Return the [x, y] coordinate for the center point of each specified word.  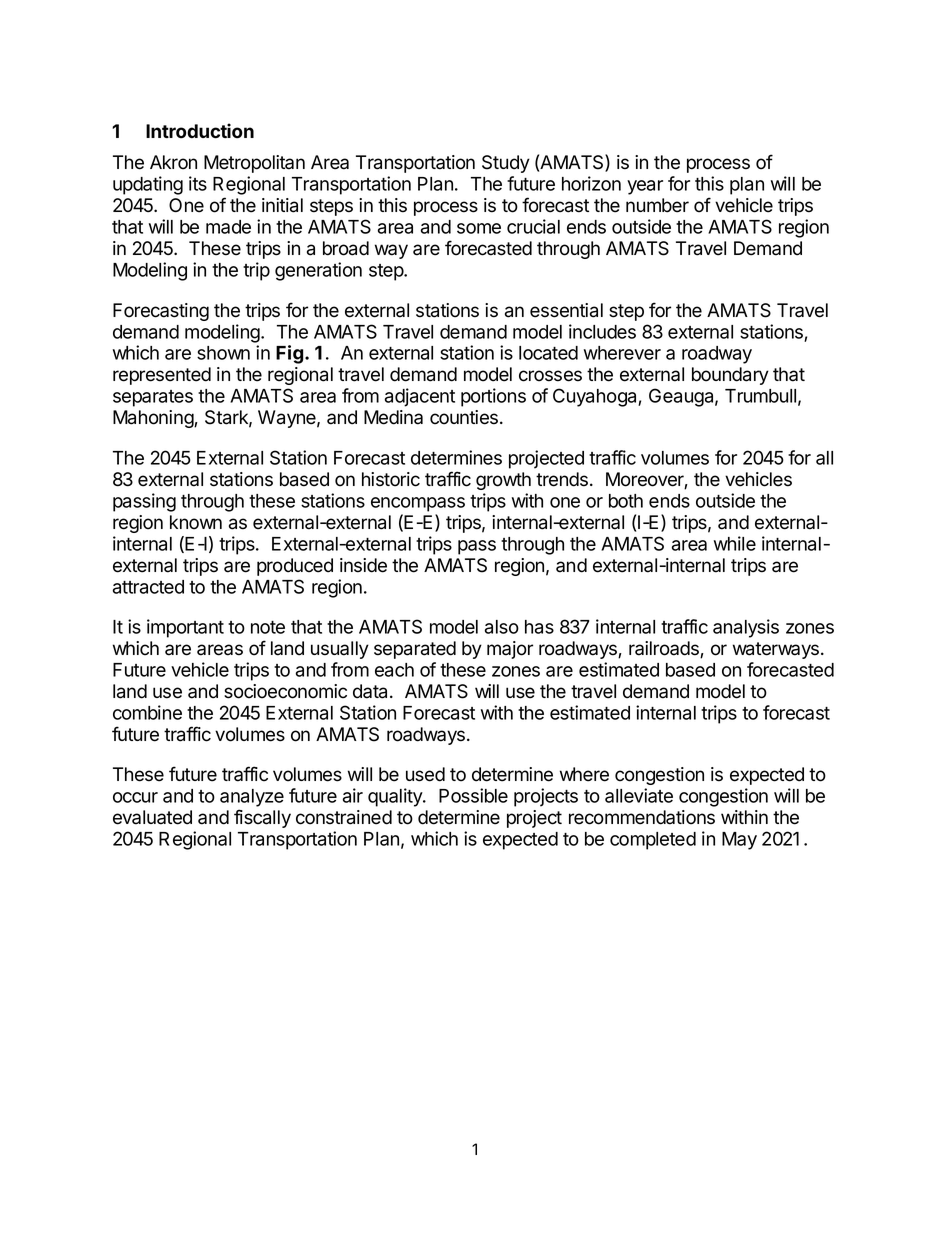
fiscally [262, 818]
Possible [473, 795]
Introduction [200, 131]
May [739, 841]
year [645, 187]
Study [506, 164]
